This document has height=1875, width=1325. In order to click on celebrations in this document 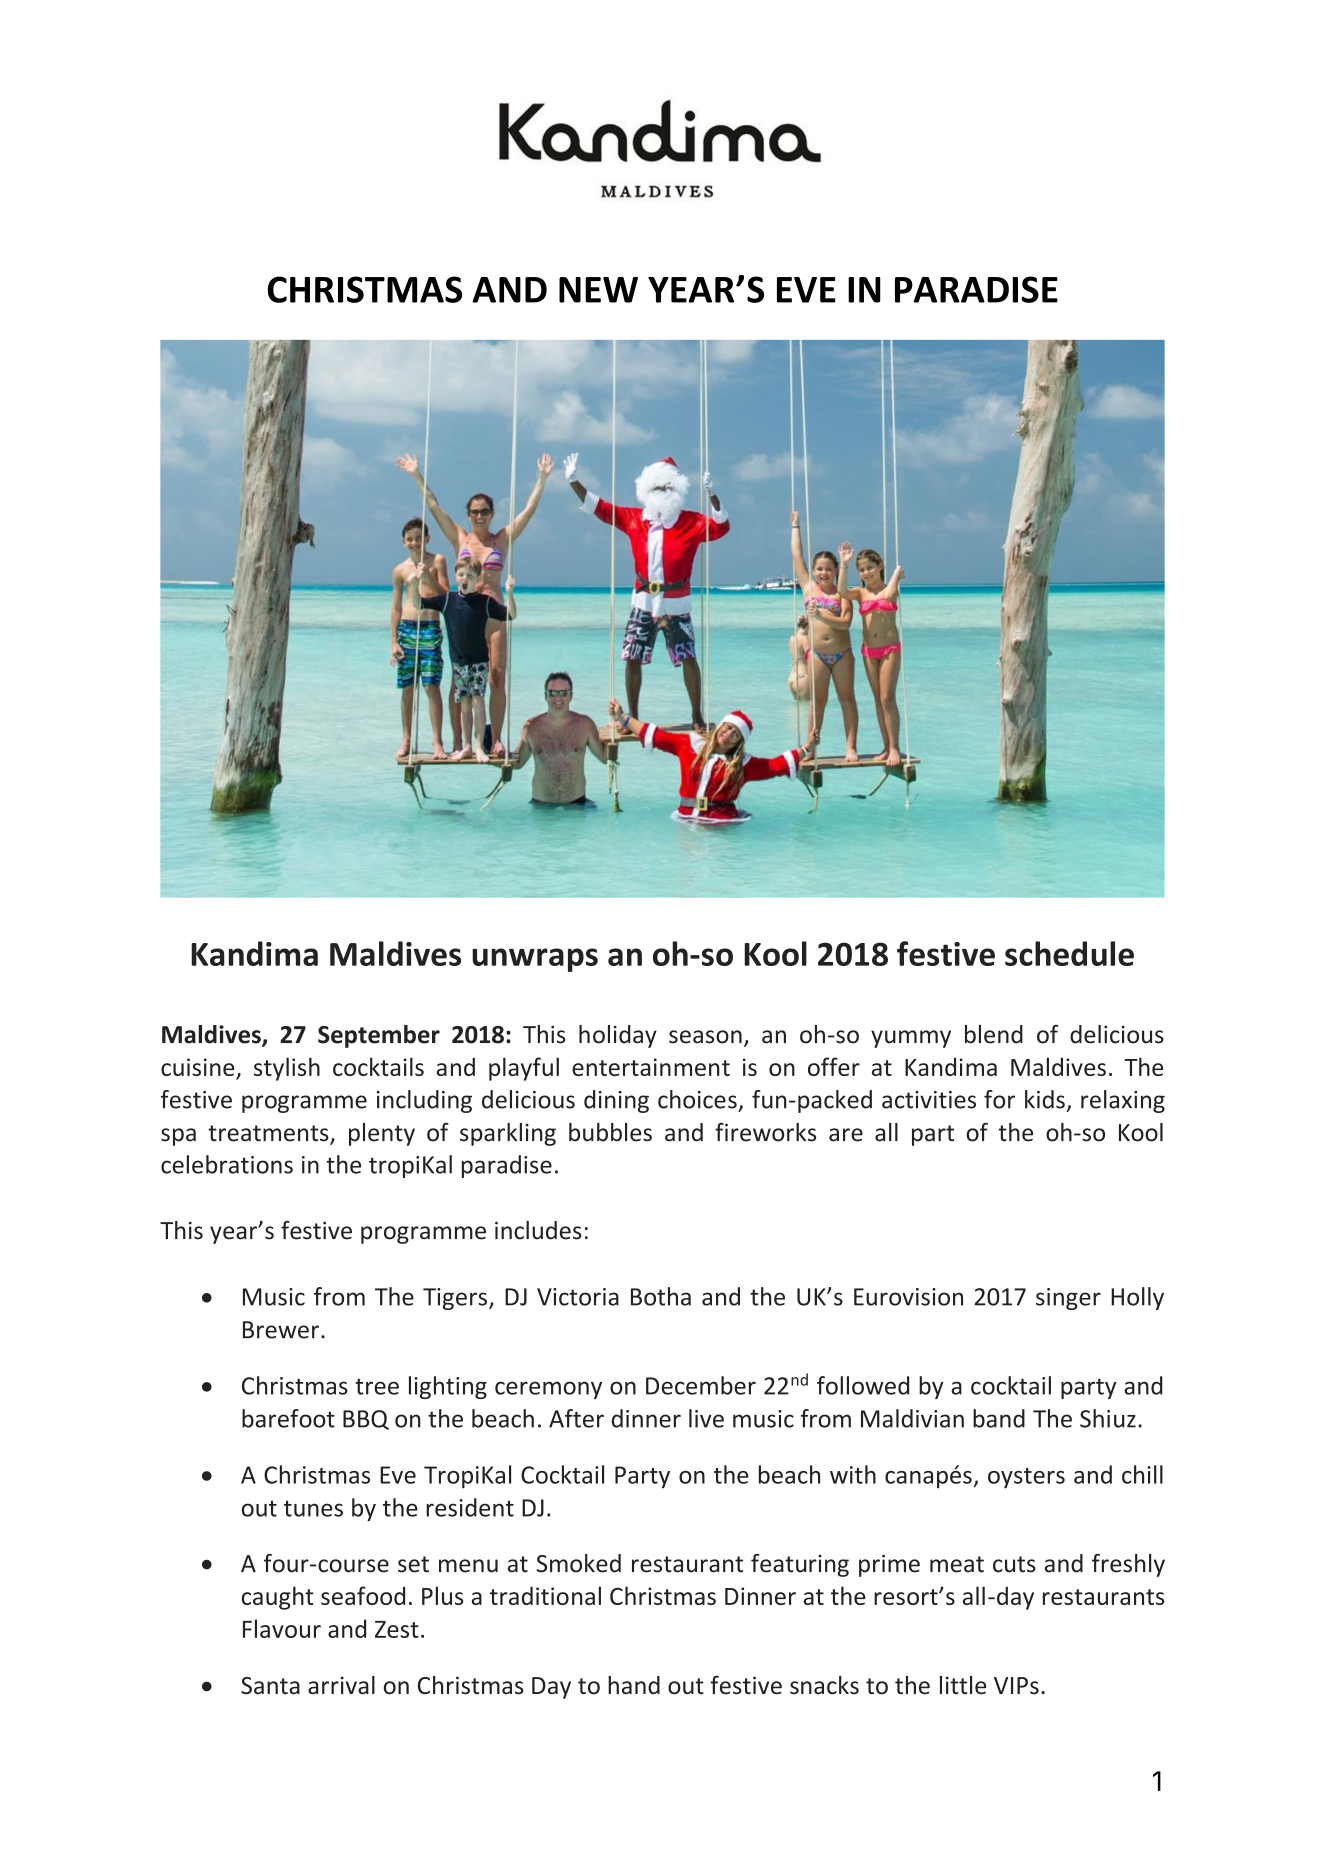, I will do `click(227, 1164)`.
